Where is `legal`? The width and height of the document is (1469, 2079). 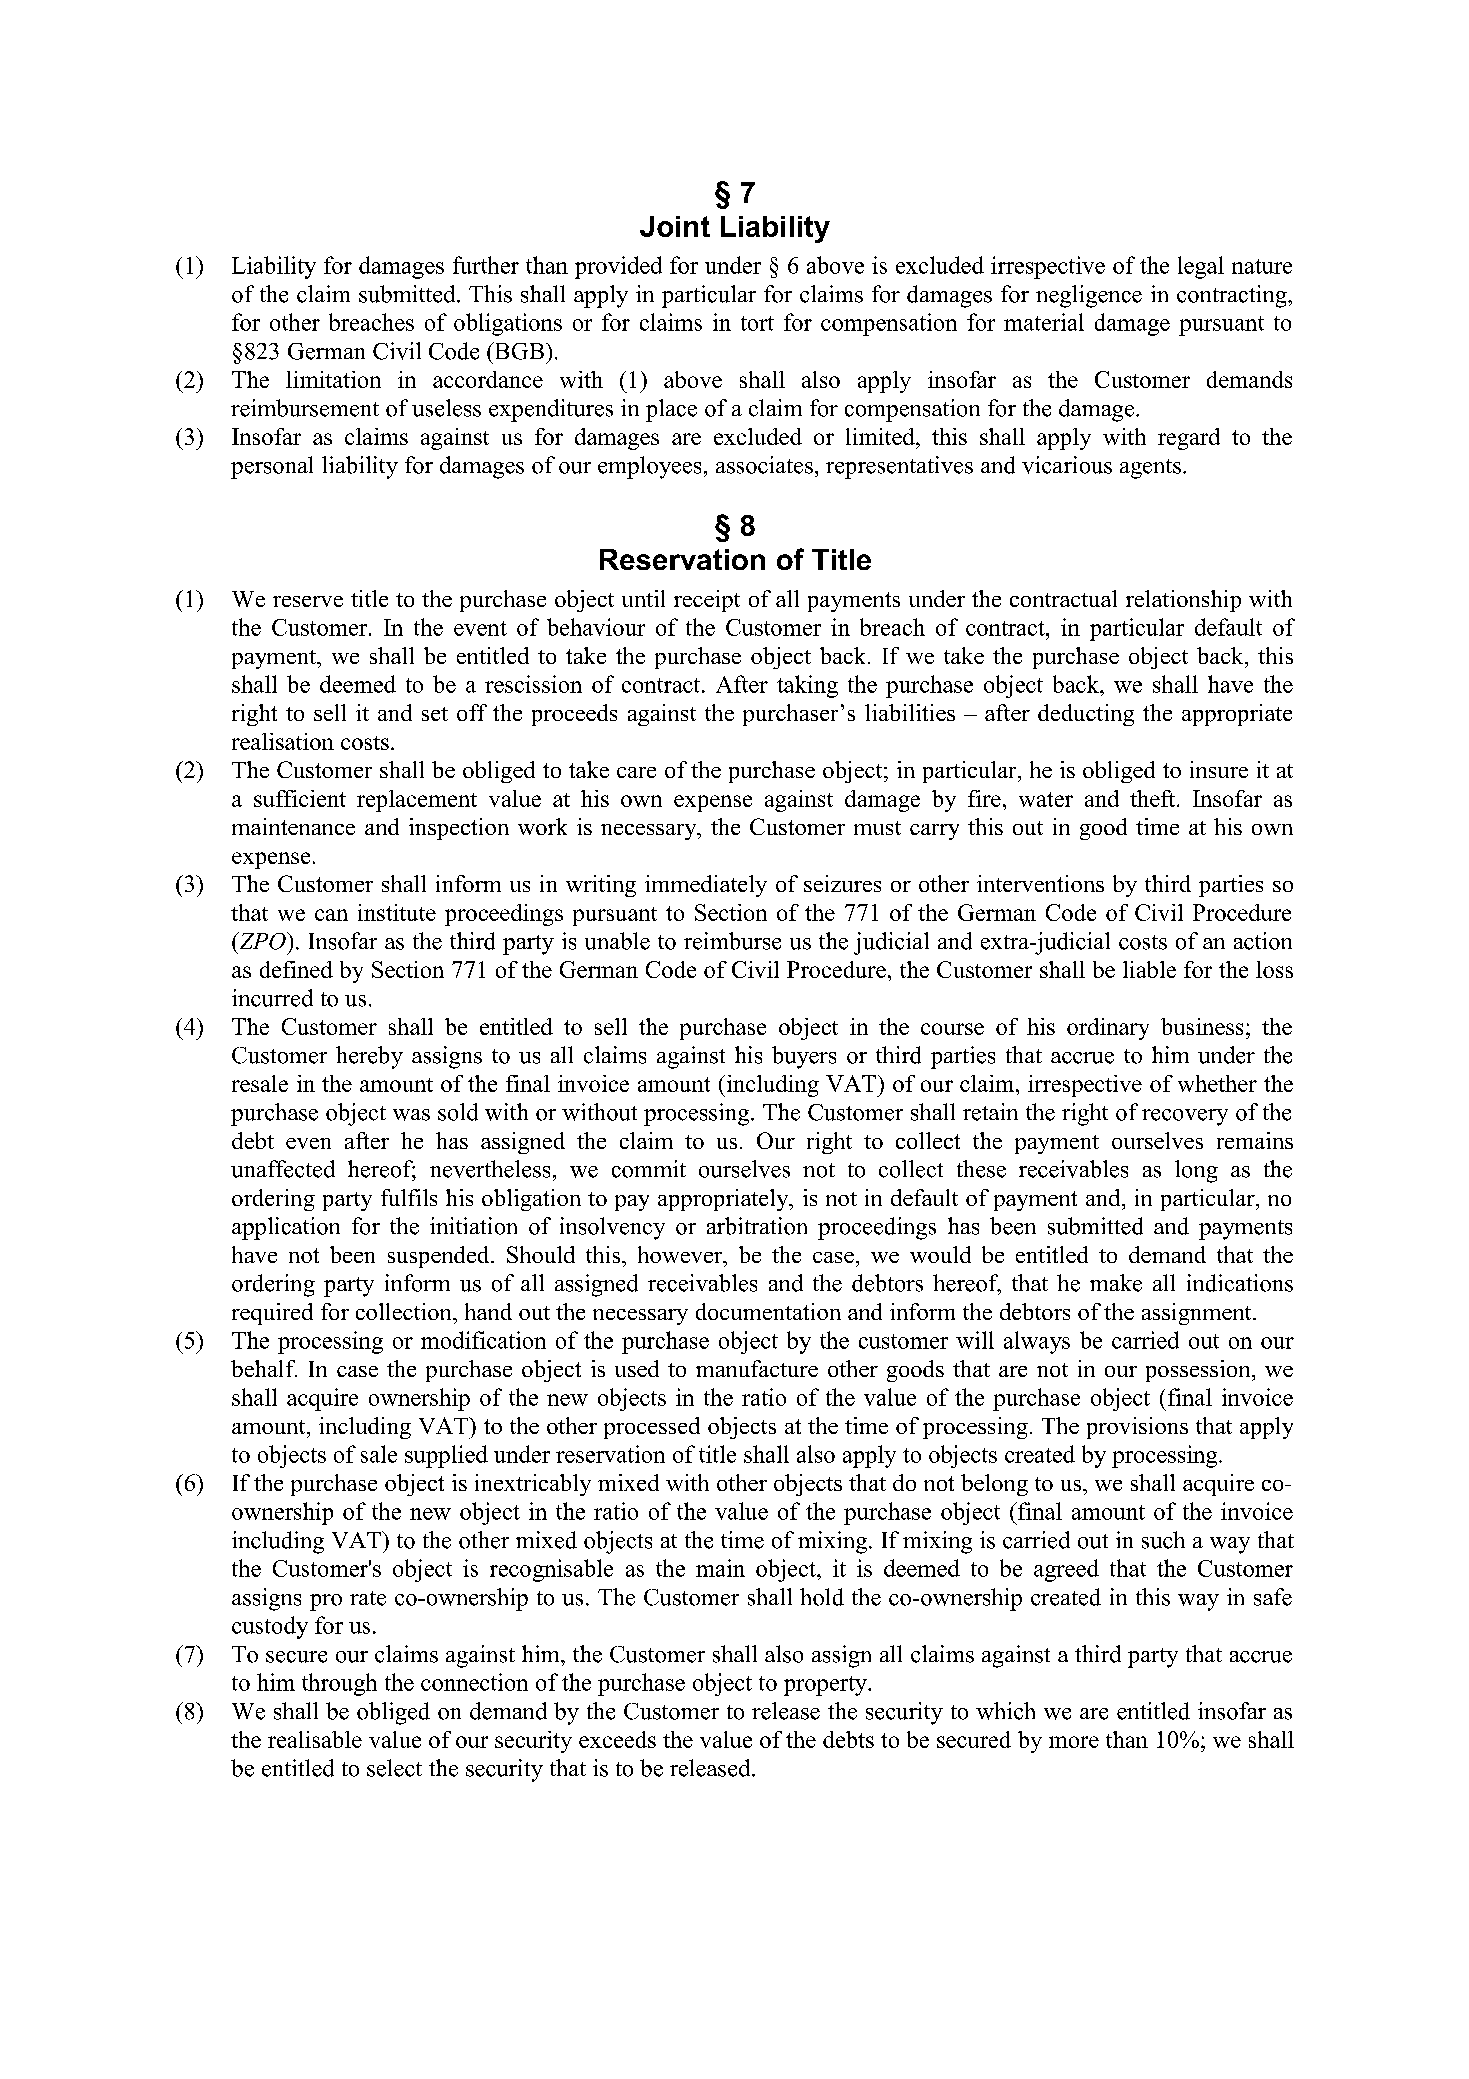 legal is located at coordinates (1201, 267).
